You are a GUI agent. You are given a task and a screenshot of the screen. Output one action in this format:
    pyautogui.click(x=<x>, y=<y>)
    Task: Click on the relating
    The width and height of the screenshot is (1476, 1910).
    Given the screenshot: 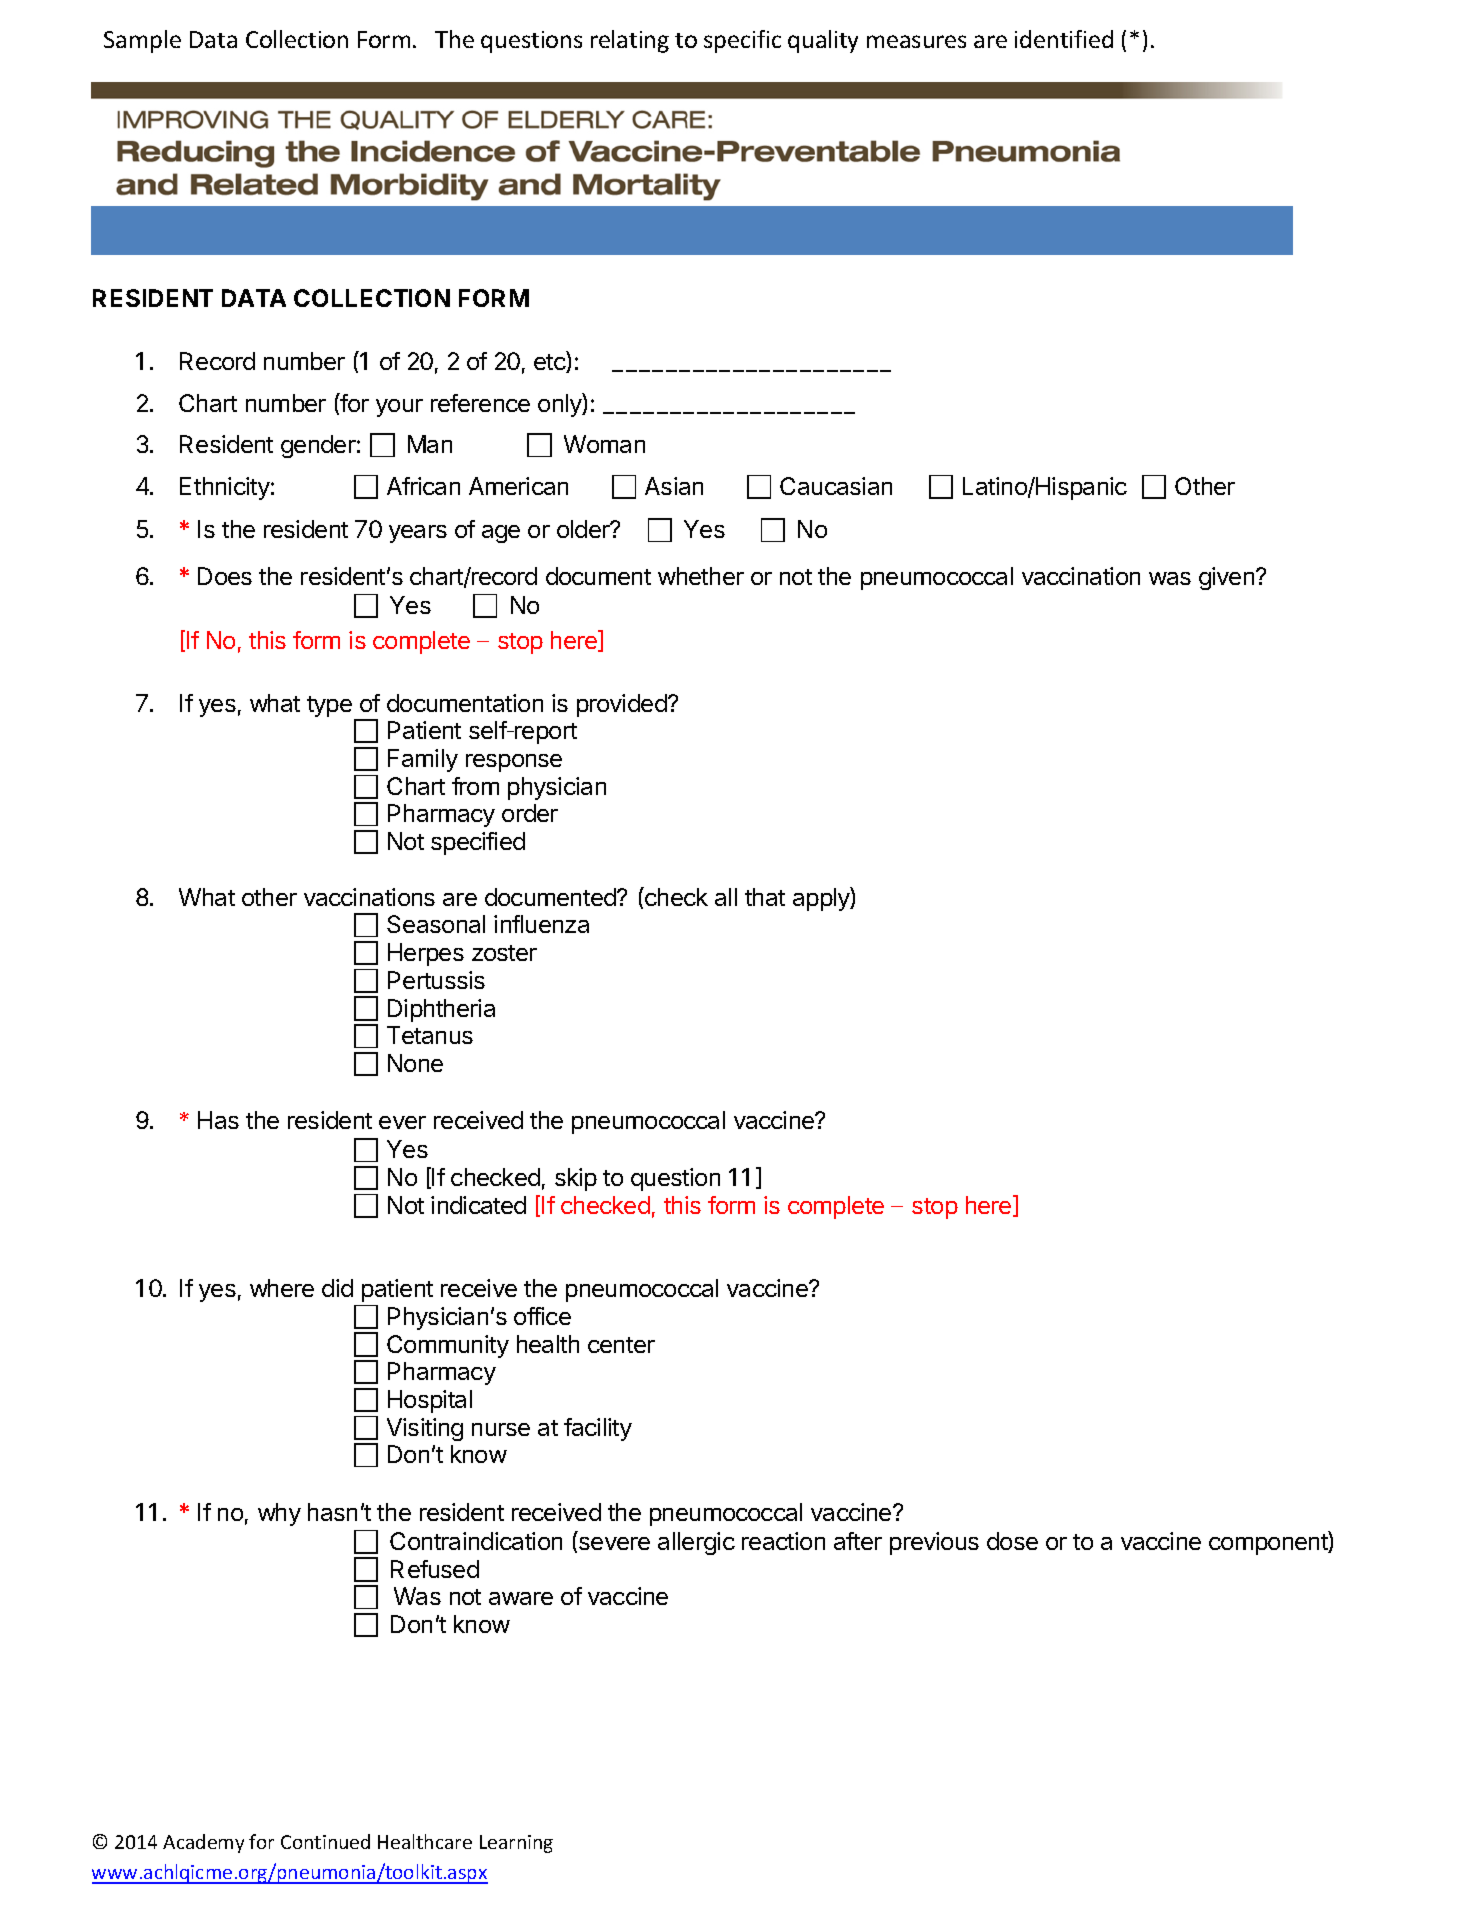 What is the action you would take?
    pyautogui.click(x=630, y=41)
